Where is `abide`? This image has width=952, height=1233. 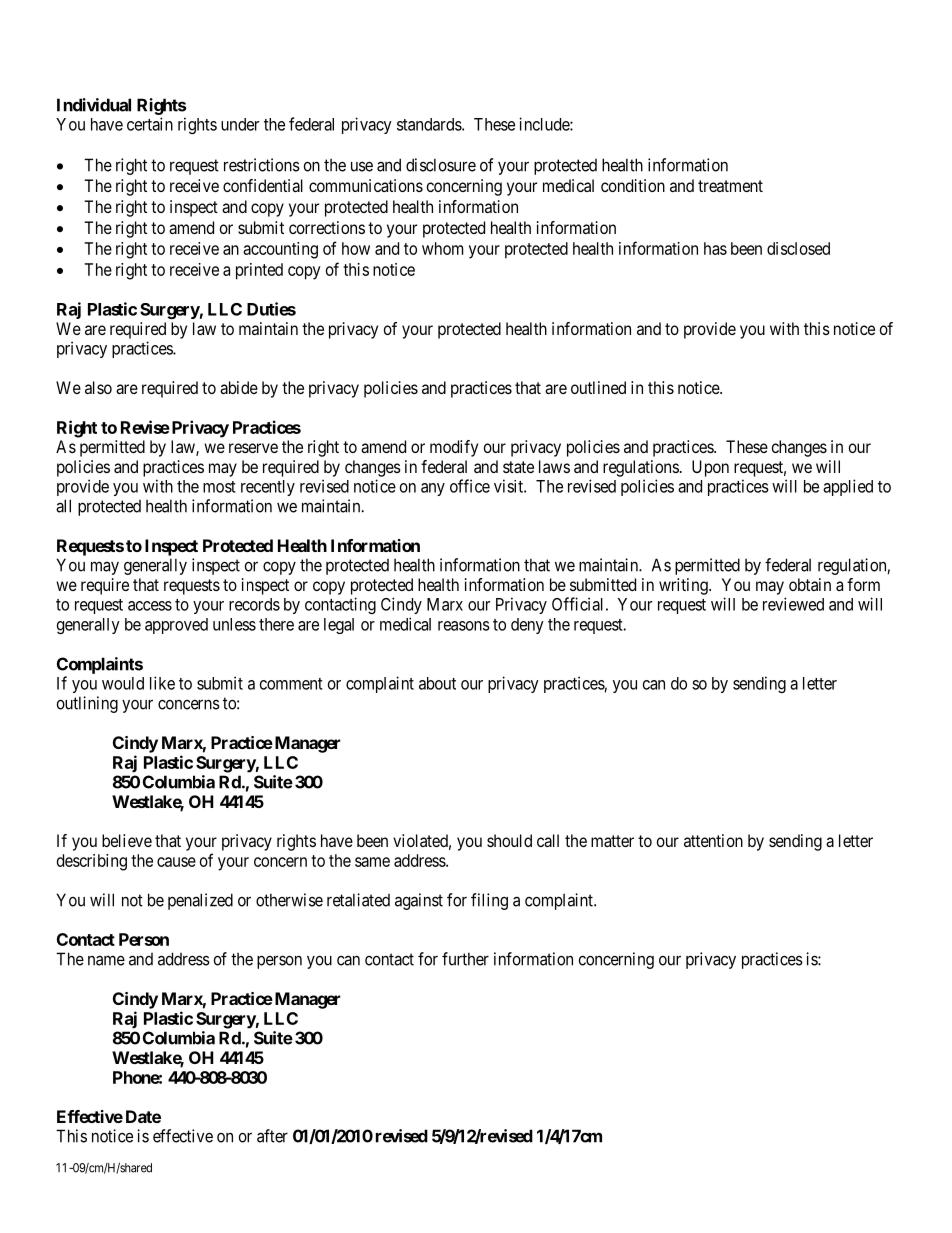
abide is located at coordinates (239, 387).
